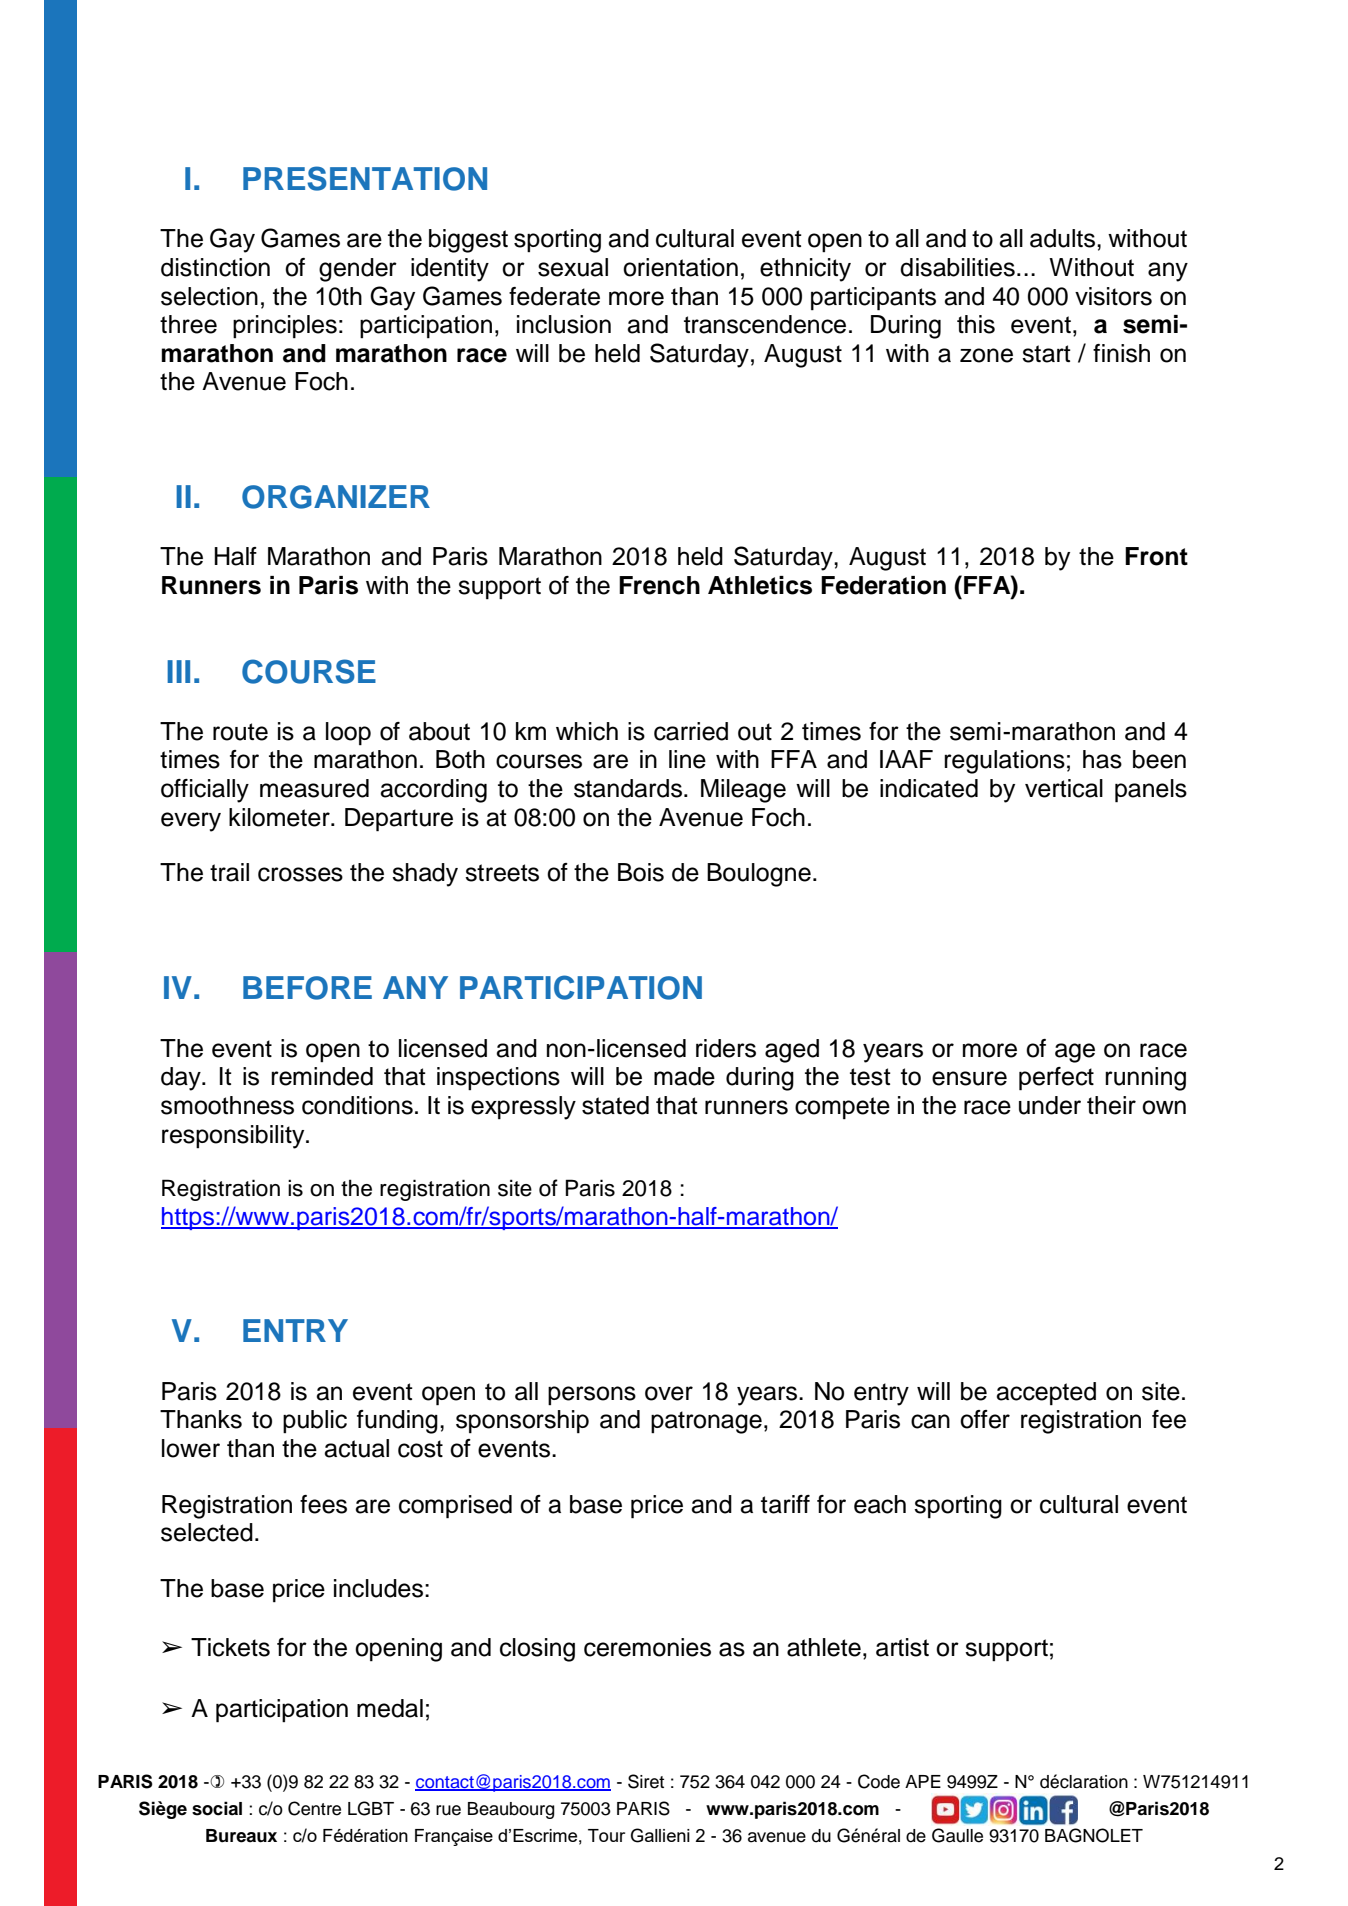  What do you see at coordinates (314, 1808) in the screenshot?
I see `Centre` at bounding box center [314, 1808].
